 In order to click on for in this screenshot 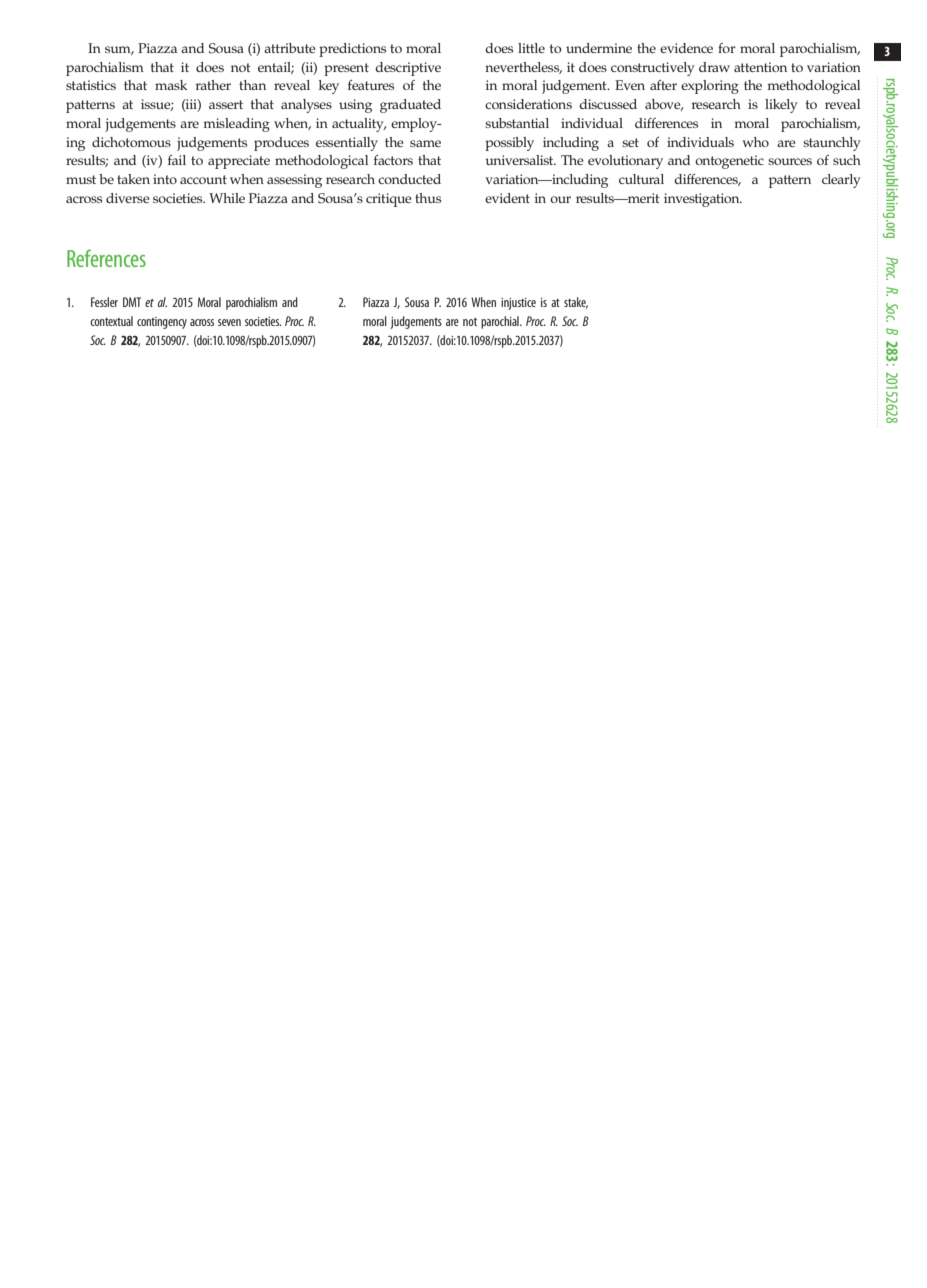, I will do `click(727, 48)`.
